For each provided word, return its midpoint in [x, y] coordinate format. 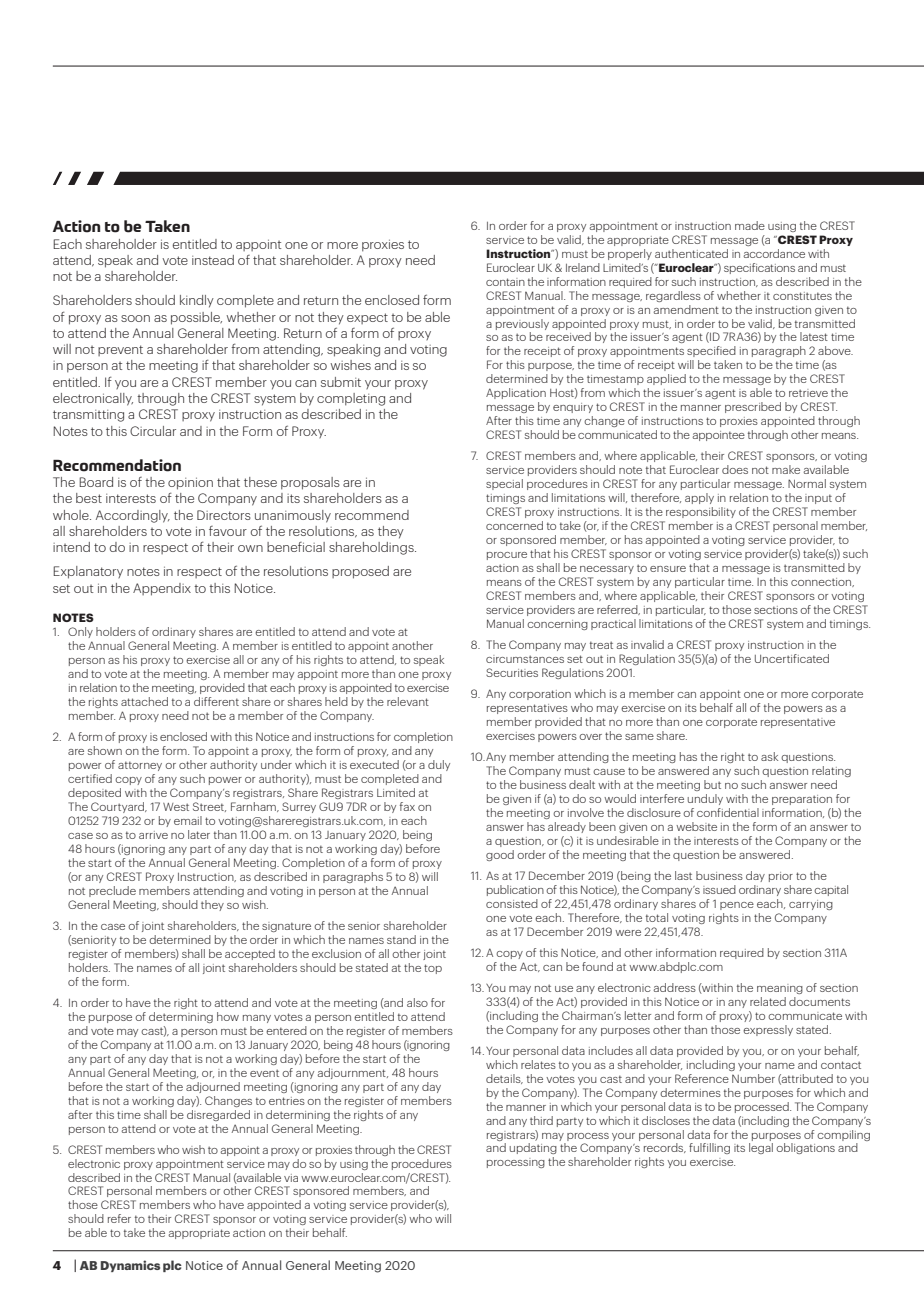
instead [213, 260]
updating [533, 1148]
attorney [140, 766]
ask [769, 756]
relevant [408, 701]
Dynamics [130, 1266]
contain [505, 282]
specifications [759, 268]
